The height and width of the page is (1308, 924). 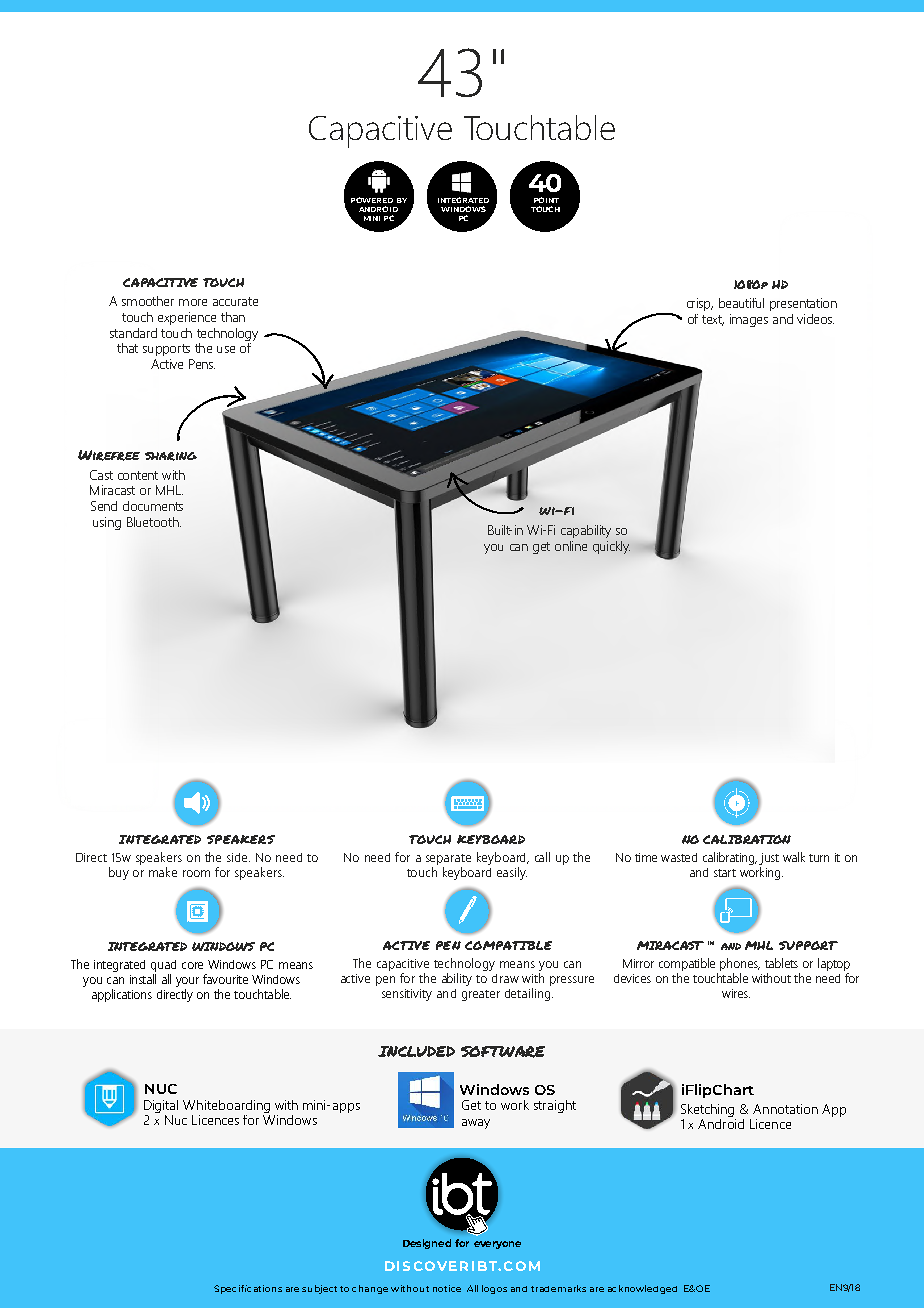 What do you see at coordinates (571, 546) in the page?
I see `online` at bounding box center [571, 546].
